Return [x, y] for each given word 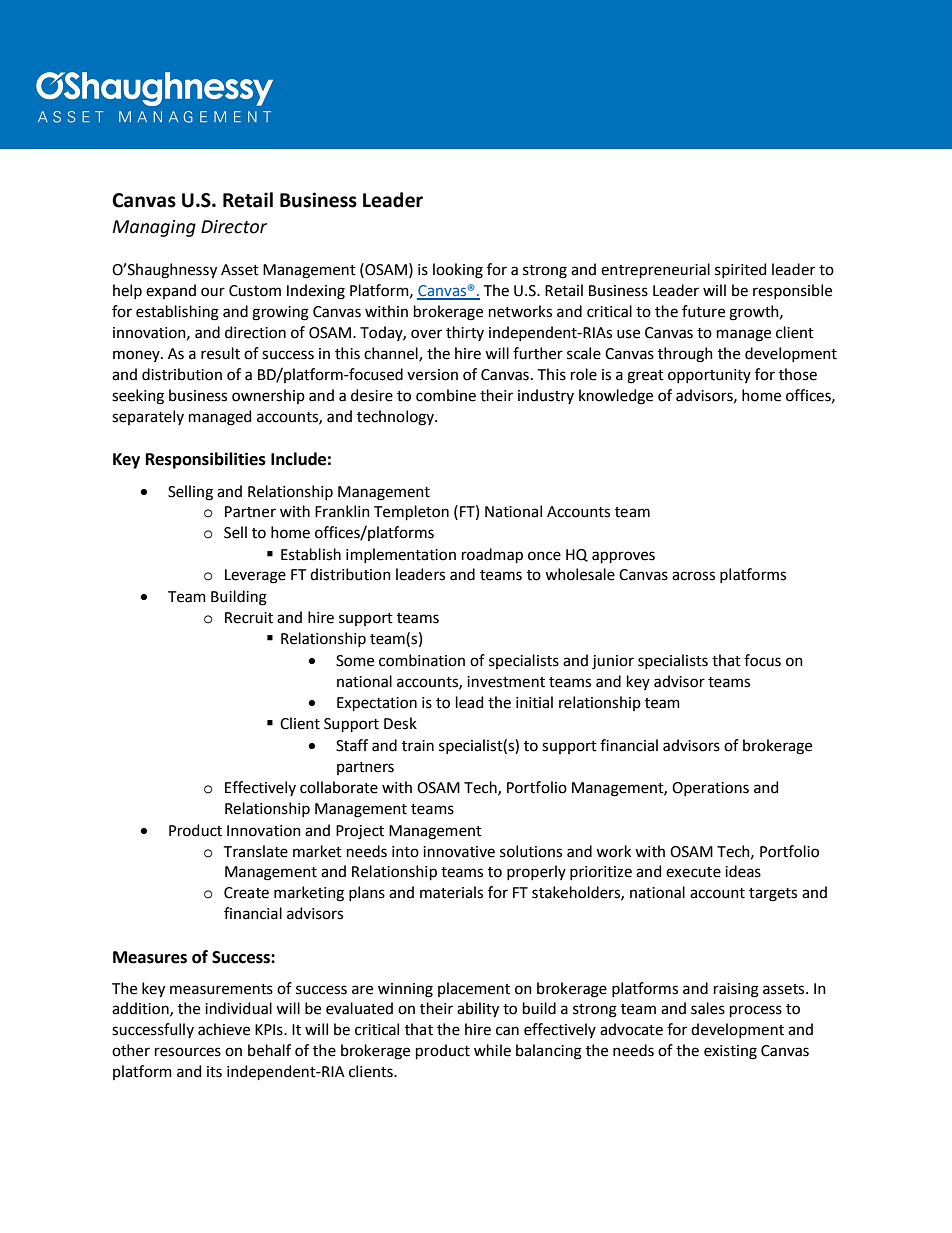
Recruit [249, 618]
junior [613, 662]
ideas [743, 871]
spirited [740, 270]
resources [188, 1052]
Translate [256, 851]
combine [446, 395]
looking [458, 271]
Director [234, 227]
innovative [459, 852]
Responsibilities [206, 460]
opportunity [709, 376]
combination [422, 660]
